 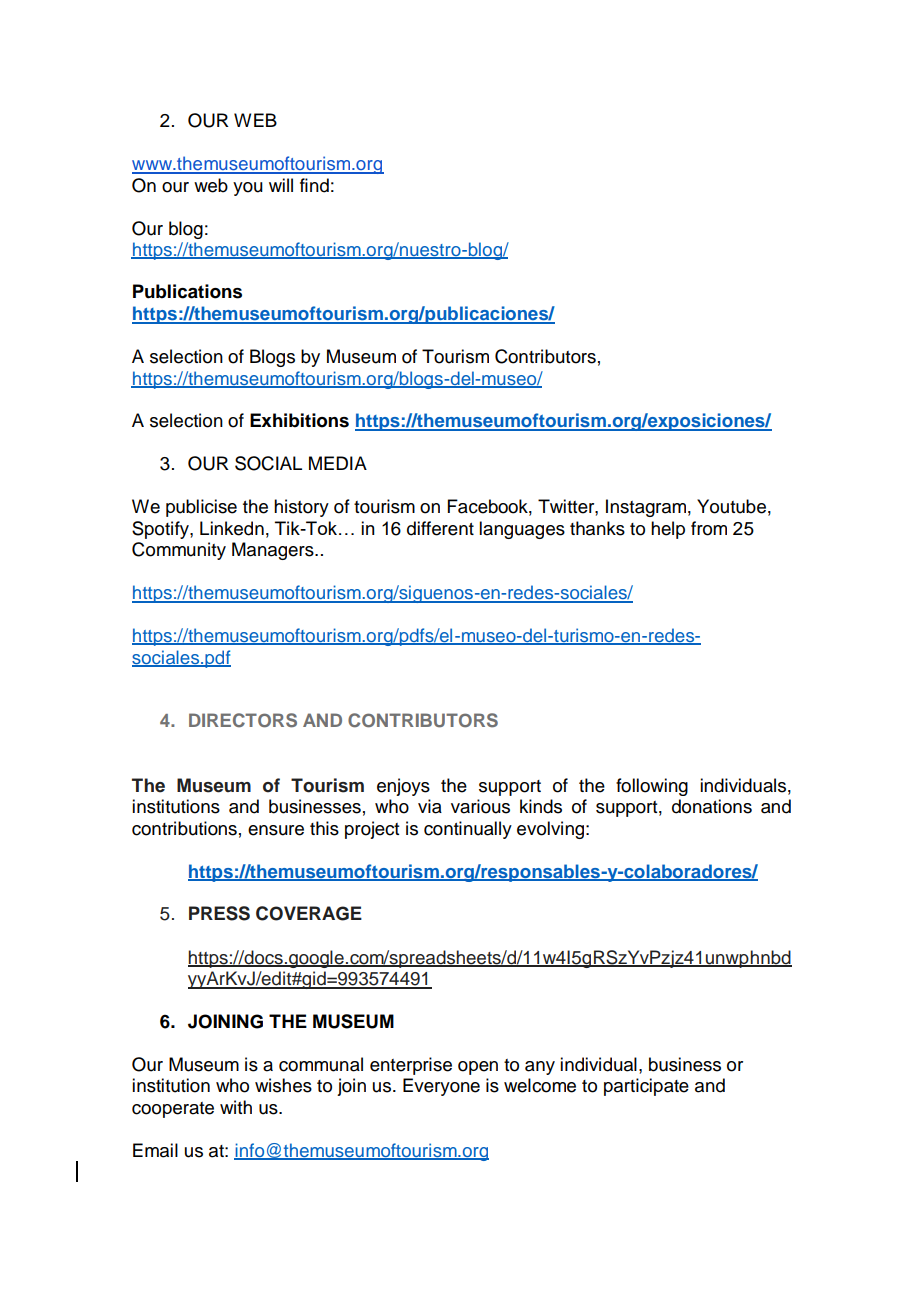 What do you see at coordinates (281, 185) in the screenshot?
I see `will` at bounding box center [281, 185].
